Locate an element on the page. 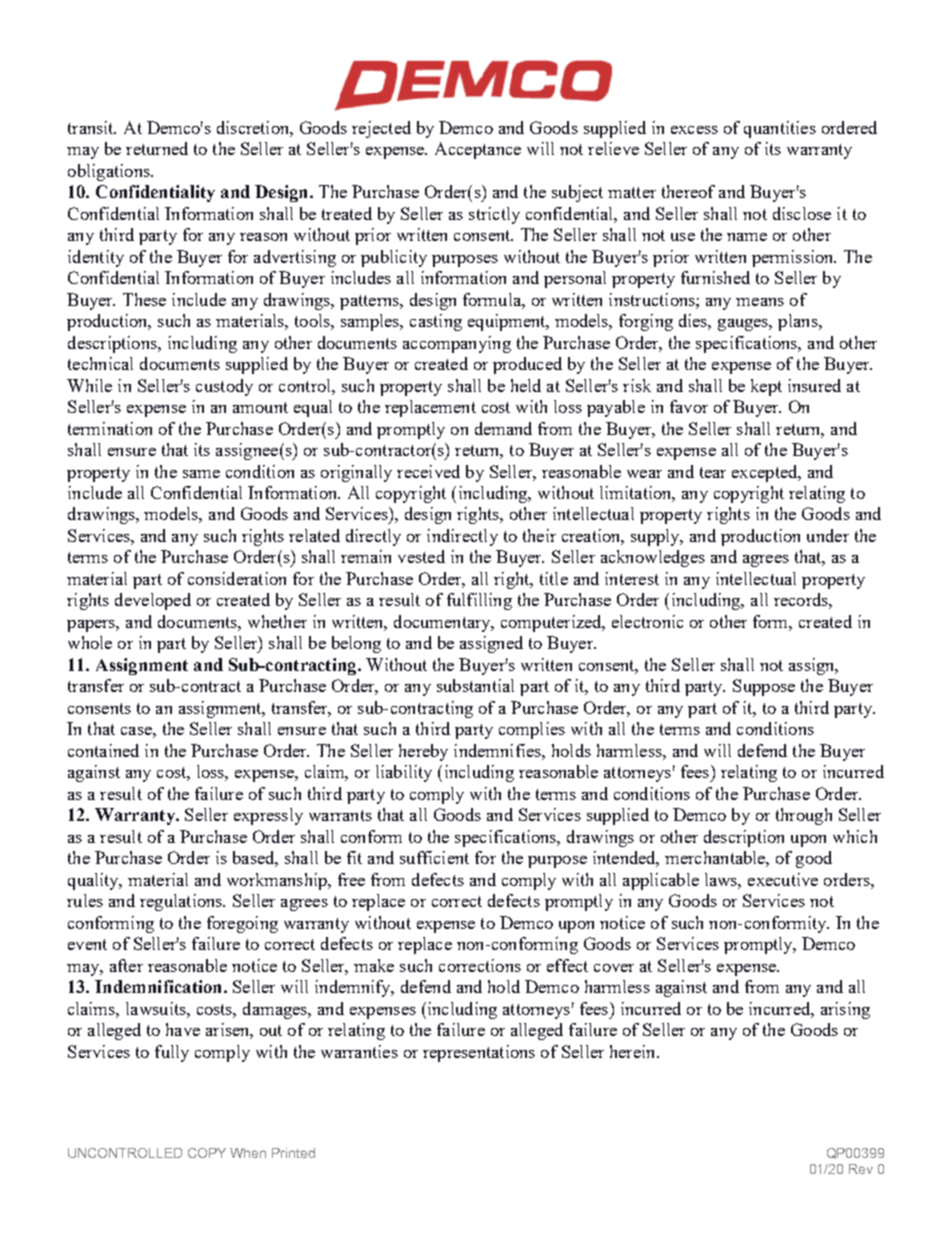 Image resolution: width=952 pixels, height=1233 pixels. regulations is located at coordinates (182, 902).
